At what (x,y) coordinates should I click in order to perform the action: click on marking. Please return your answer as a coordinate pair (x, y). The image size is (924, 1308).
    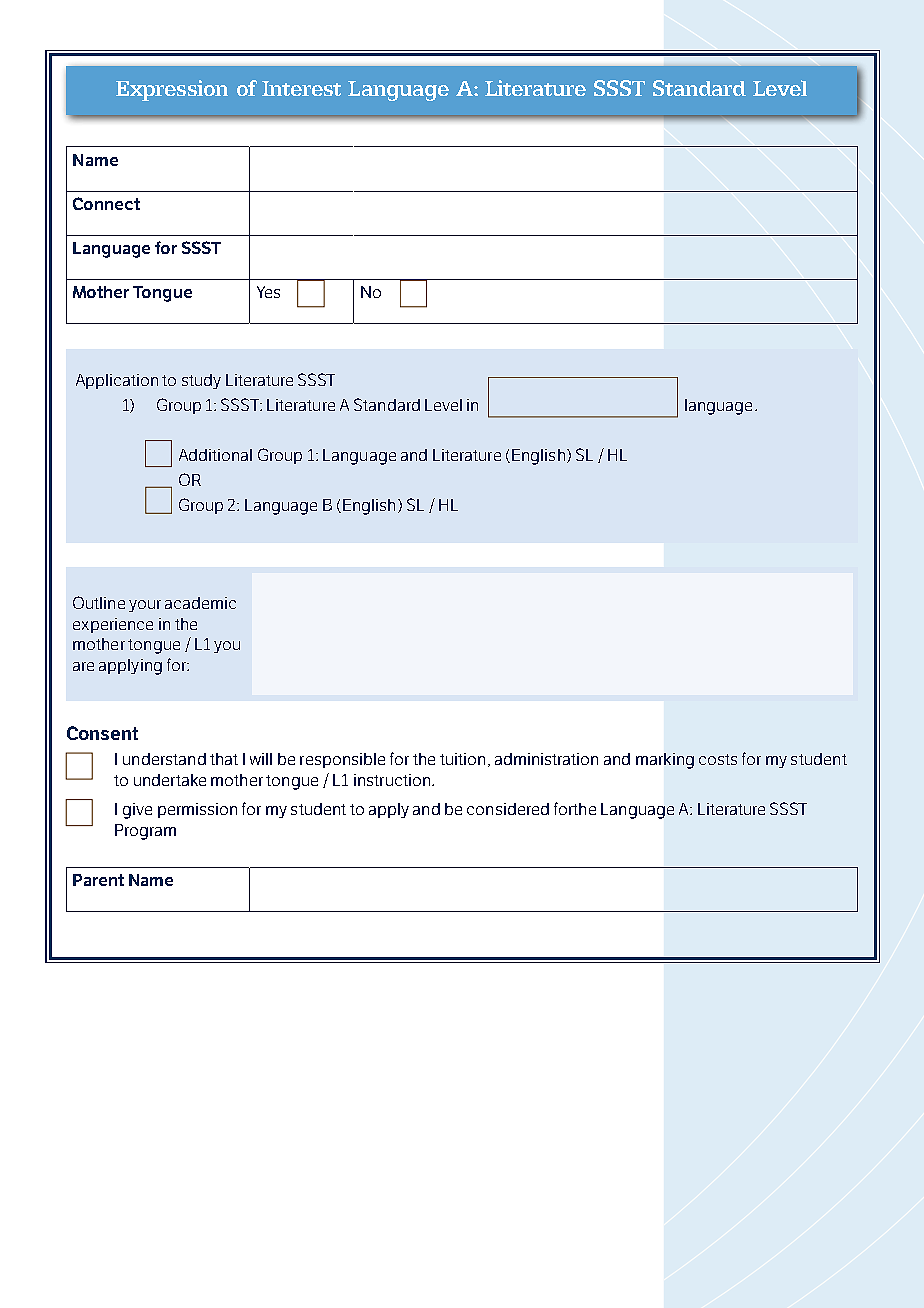
    Looking at the image, I should click on (665, 761).
